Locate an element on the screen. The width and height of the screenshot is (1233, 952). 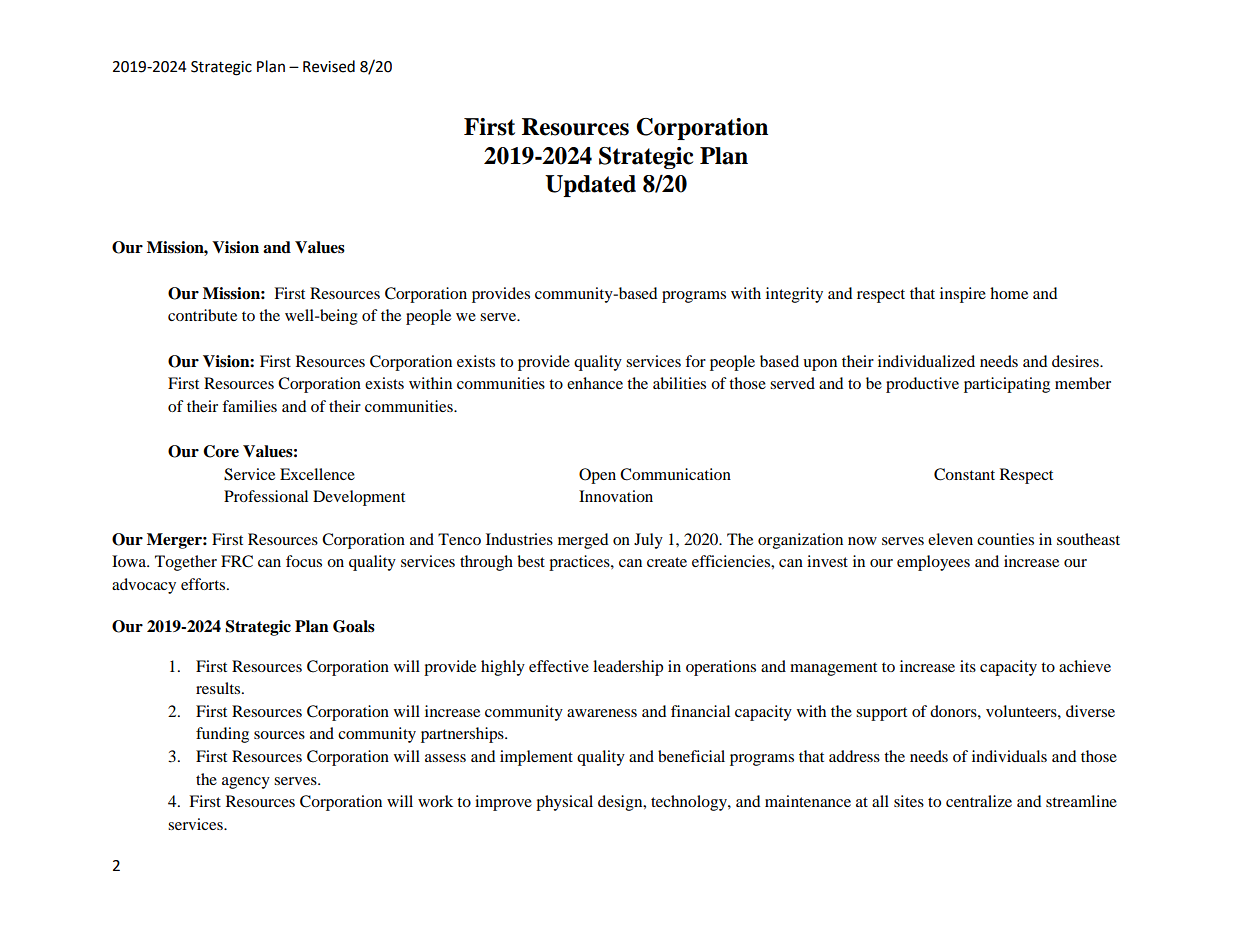
agency is located at coordinates (246, 783).
